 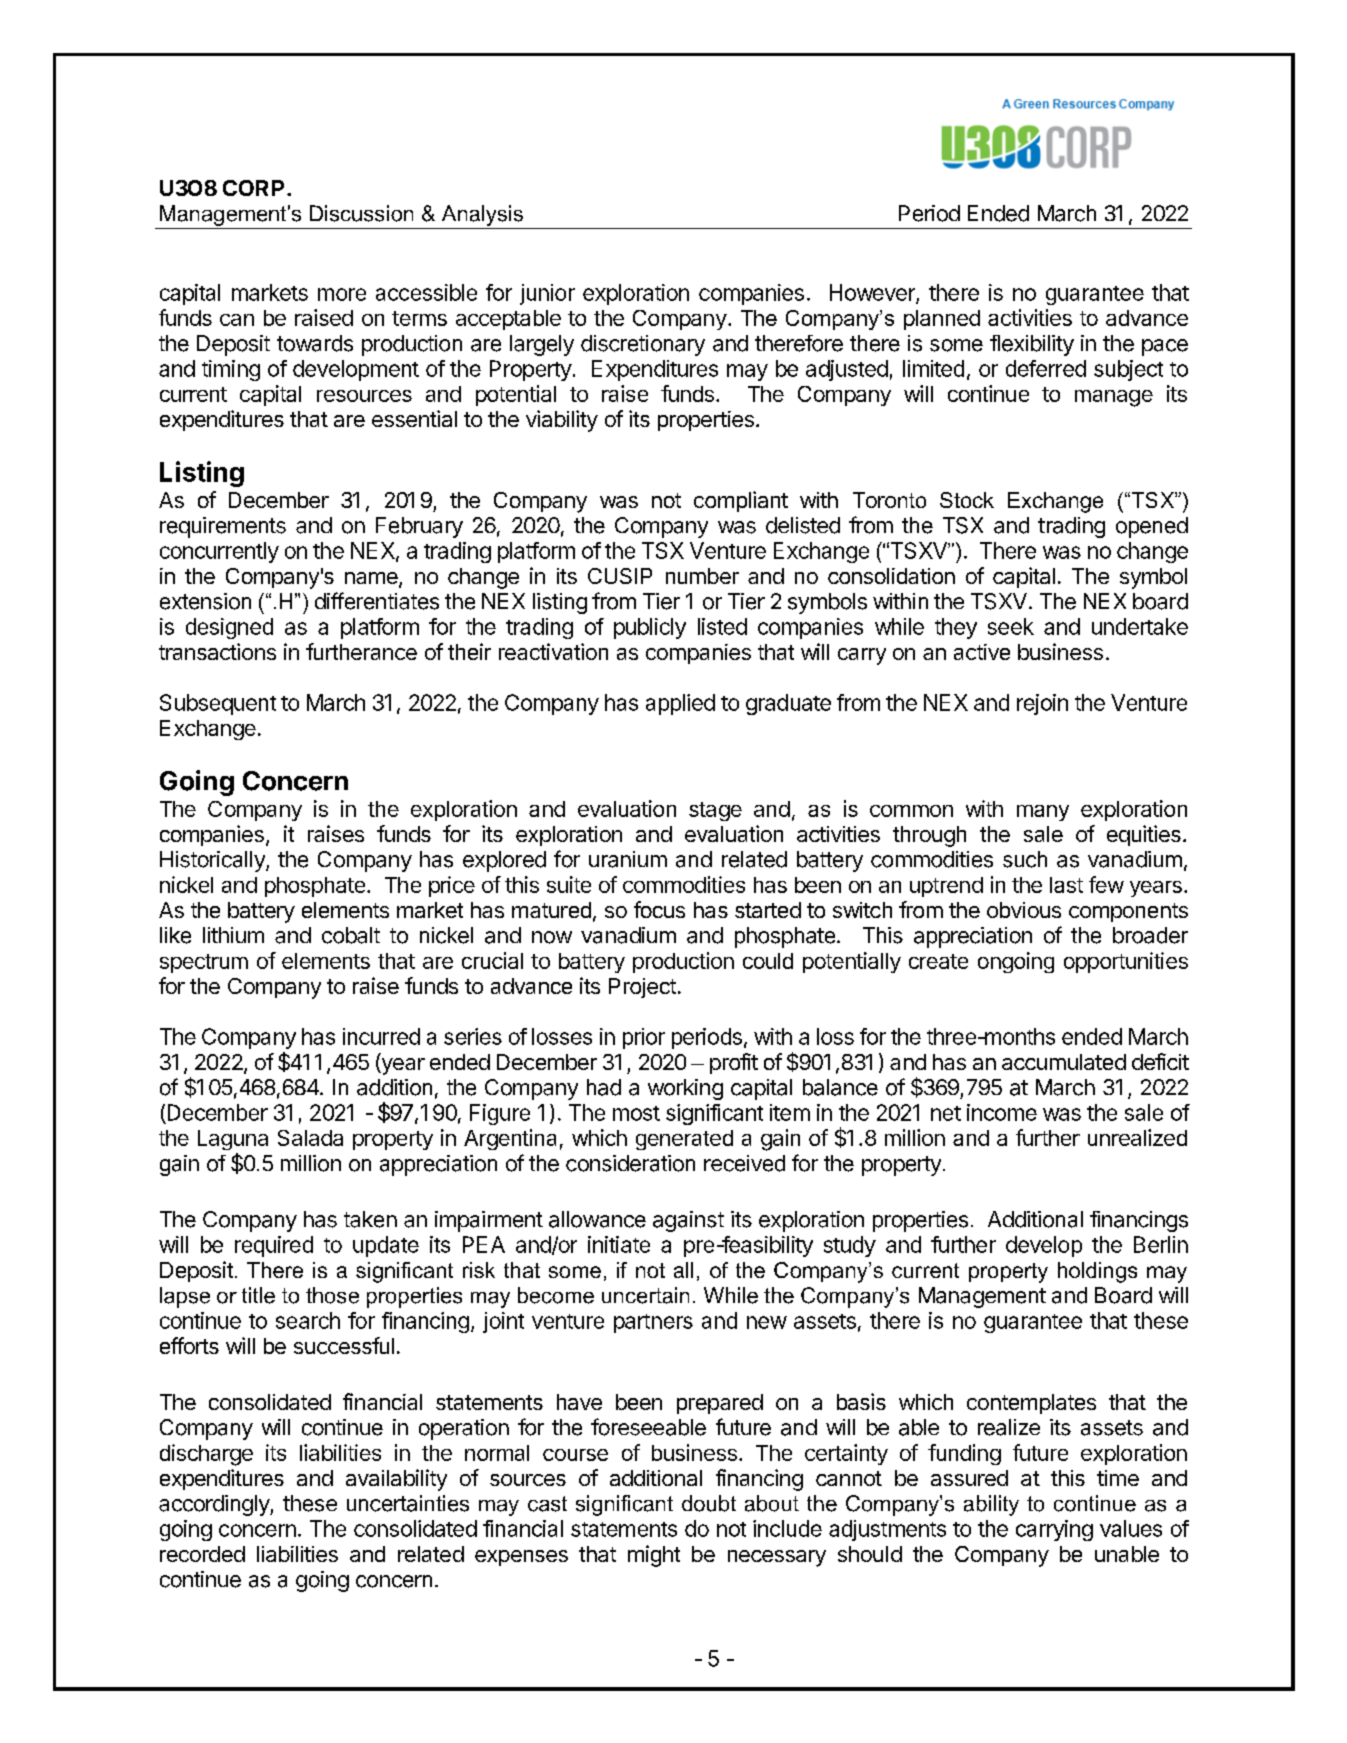 I want to click on doubt, so click(x=709, y=1503).
